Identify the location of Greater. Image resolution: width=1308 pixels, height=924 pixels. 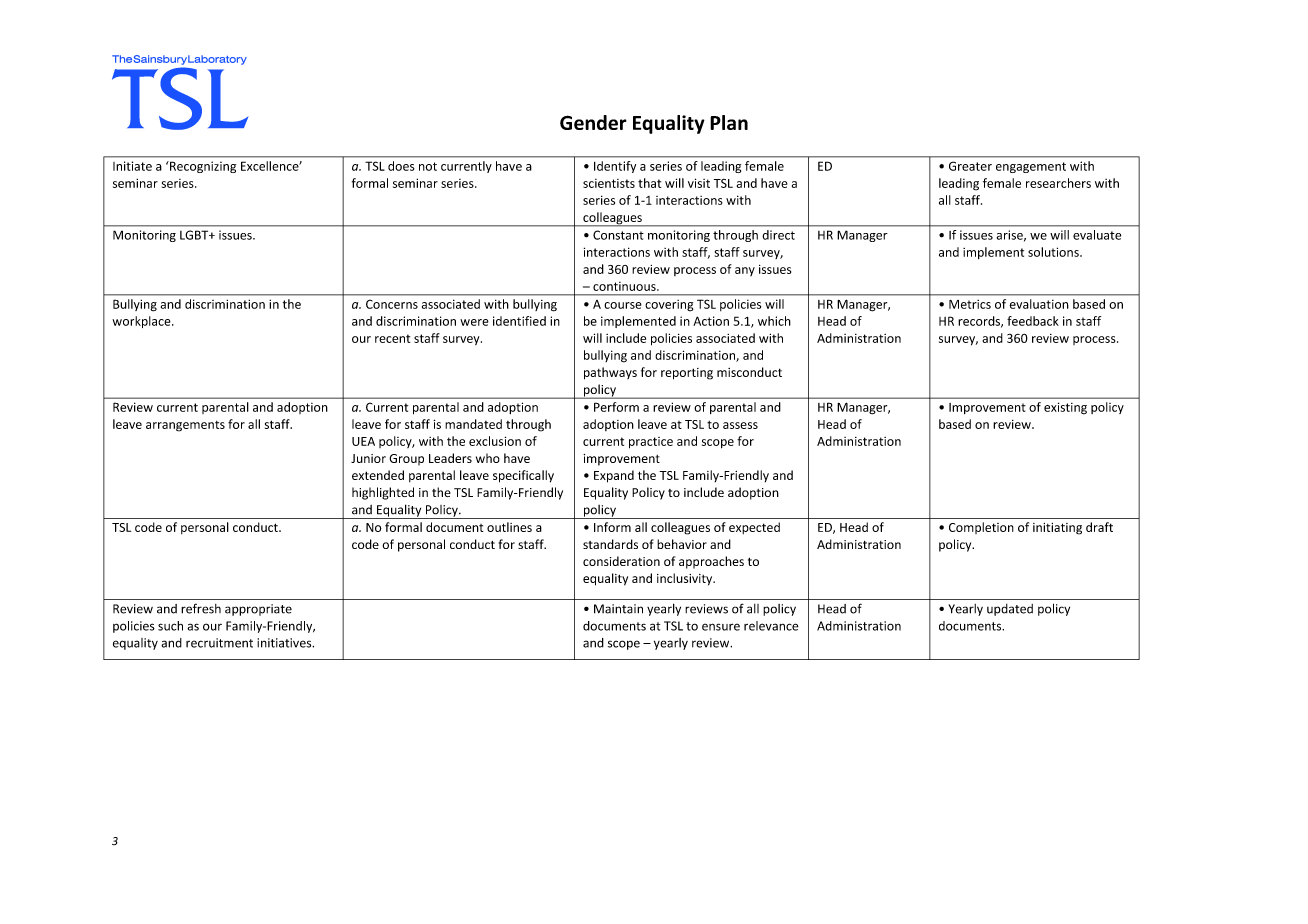
(970, 166).
